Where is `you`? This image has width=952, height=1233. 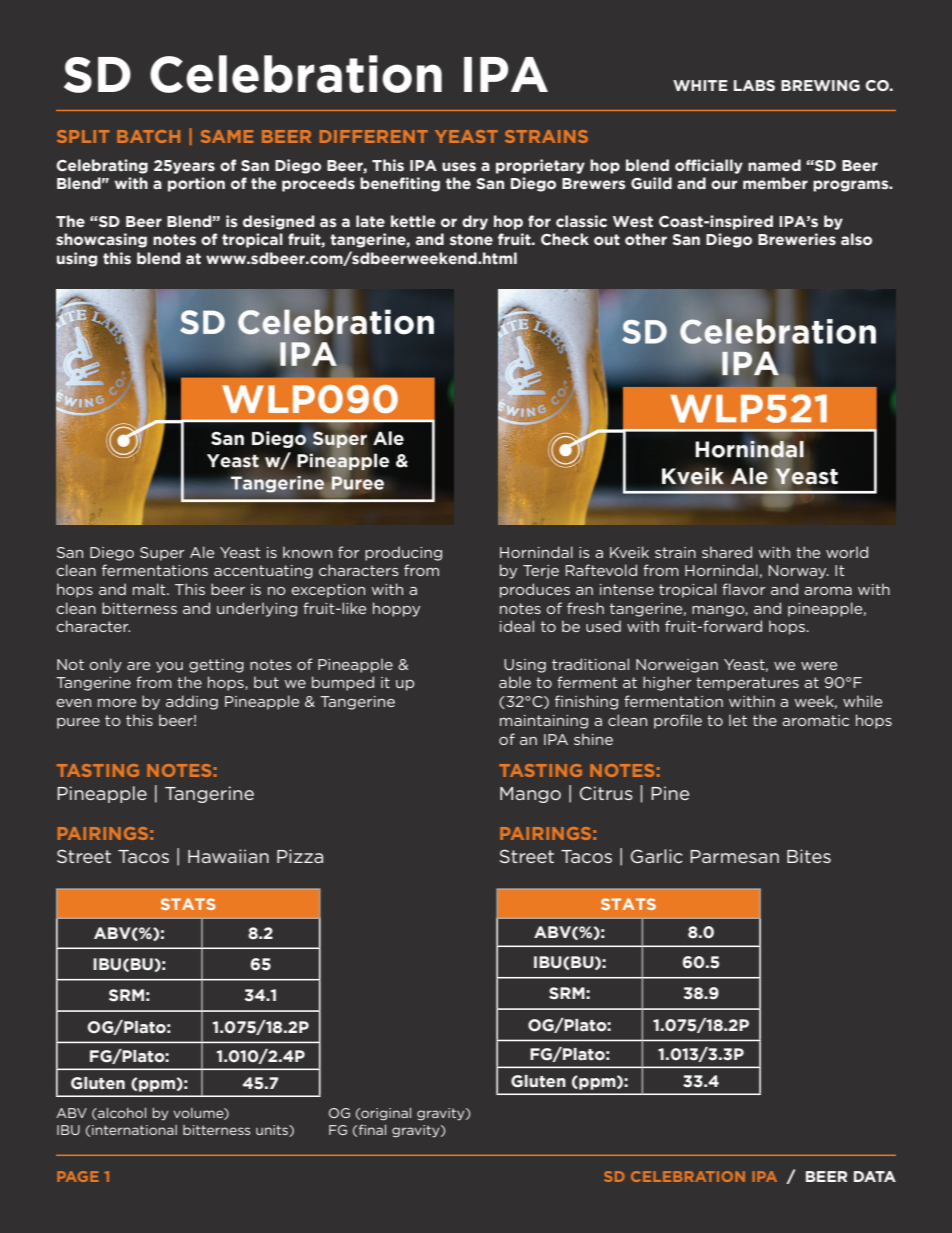
you is located at coordinates (169, 667).
